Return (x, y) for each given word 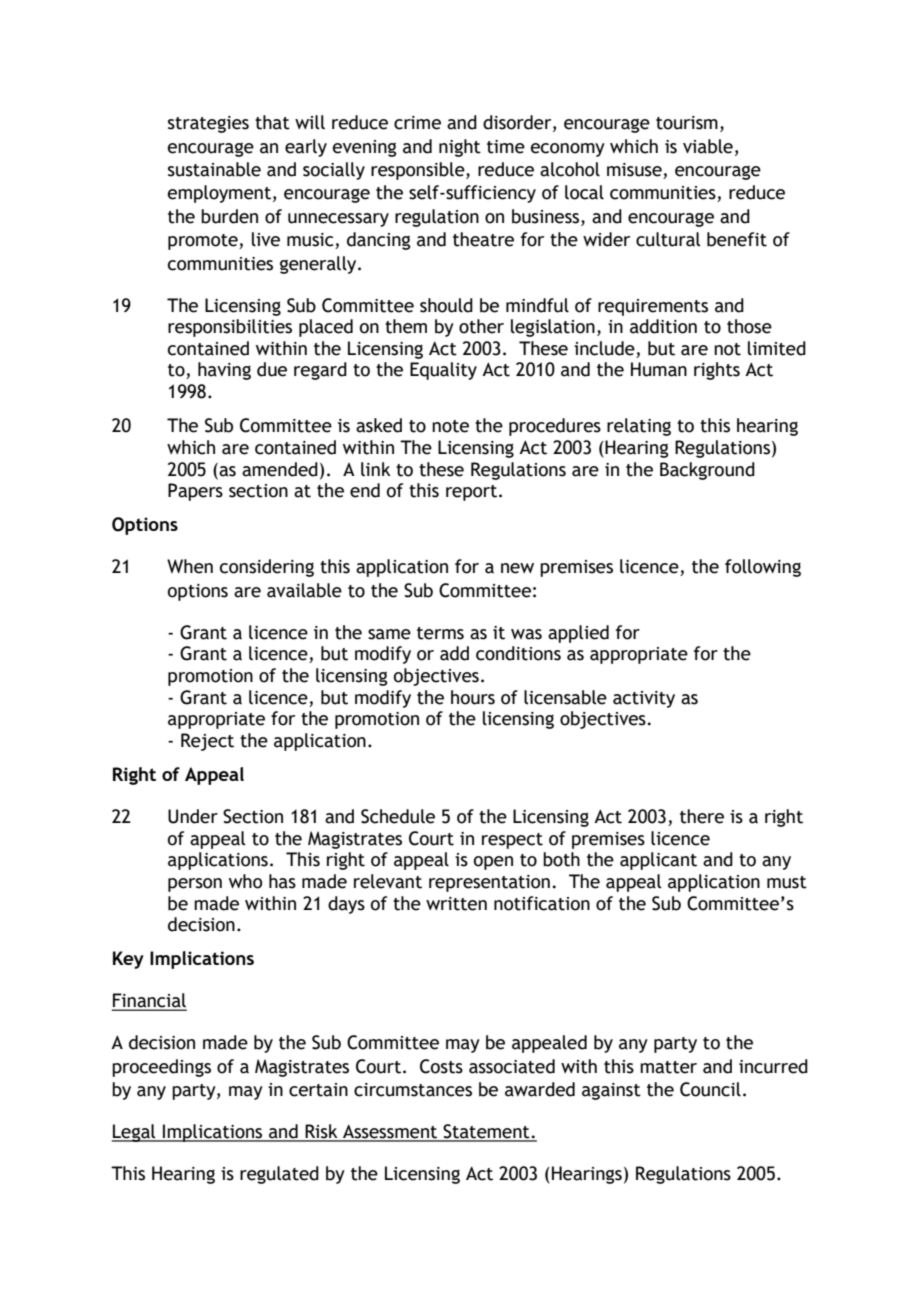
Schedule (398, 816)
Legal (135, 1133)
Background (707, 471)
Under (193, 816)
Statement (486, 1132)
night (460, 148)
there (702, 816)
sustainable (214, 169)
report (473, 493)
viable (708, 146)
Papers (195, 492)
